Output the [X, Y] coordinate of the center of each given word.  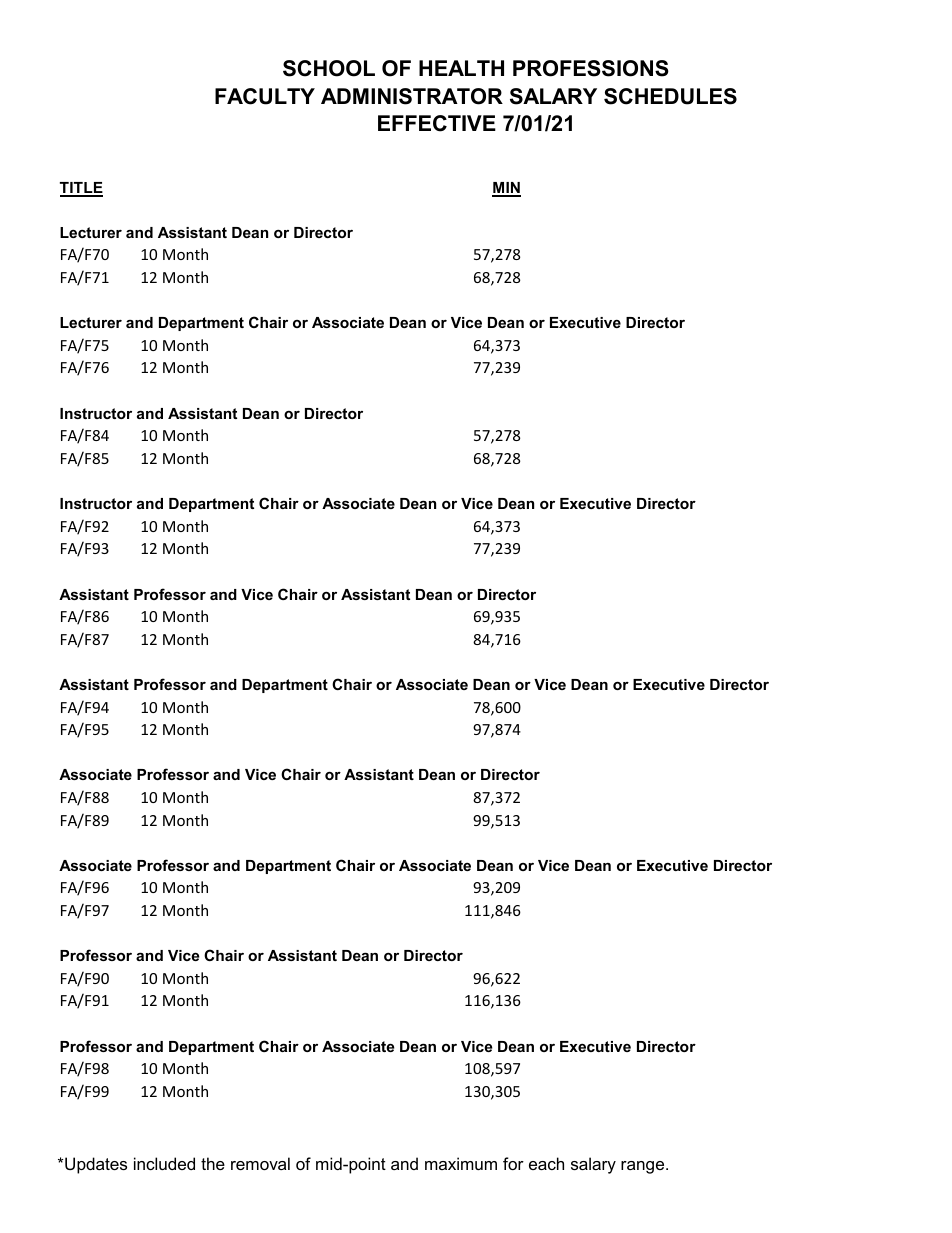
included [164, 1163]
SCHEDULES [670, 96]
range [644, 1167]
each [546, 1163]
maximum [461, 1163]
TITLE [81, 189]
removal [260, 1163]
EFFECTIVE [437, 123]
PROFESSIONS [591, 68]
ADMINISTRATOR [412, 96]
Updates [96, 1165]
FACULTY [265, 96]
